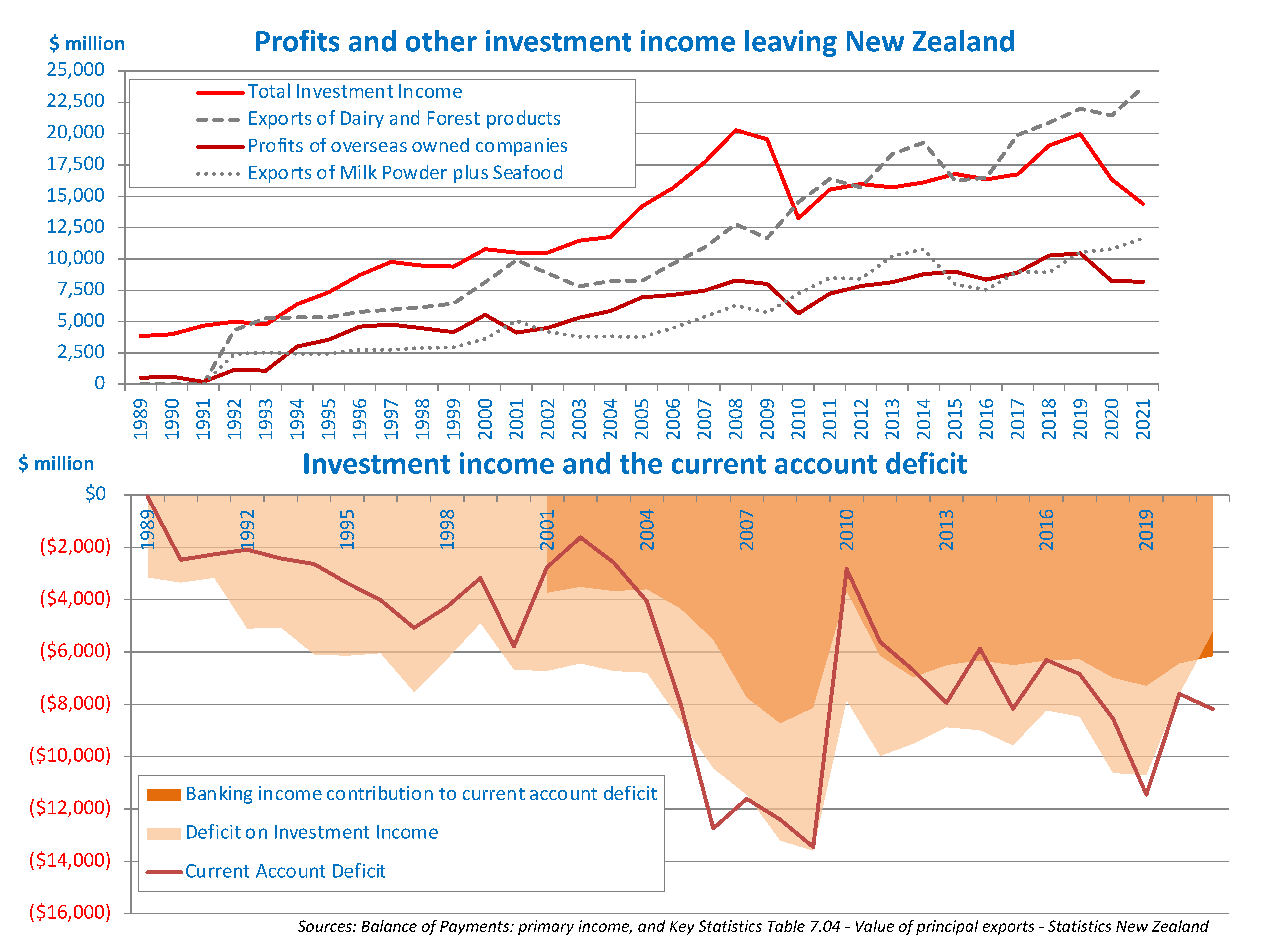 The width and height of the screenshot is (1270, 952). Describe the element at coordinates (523, 119) in the screenshot. I see `products` at that location.
